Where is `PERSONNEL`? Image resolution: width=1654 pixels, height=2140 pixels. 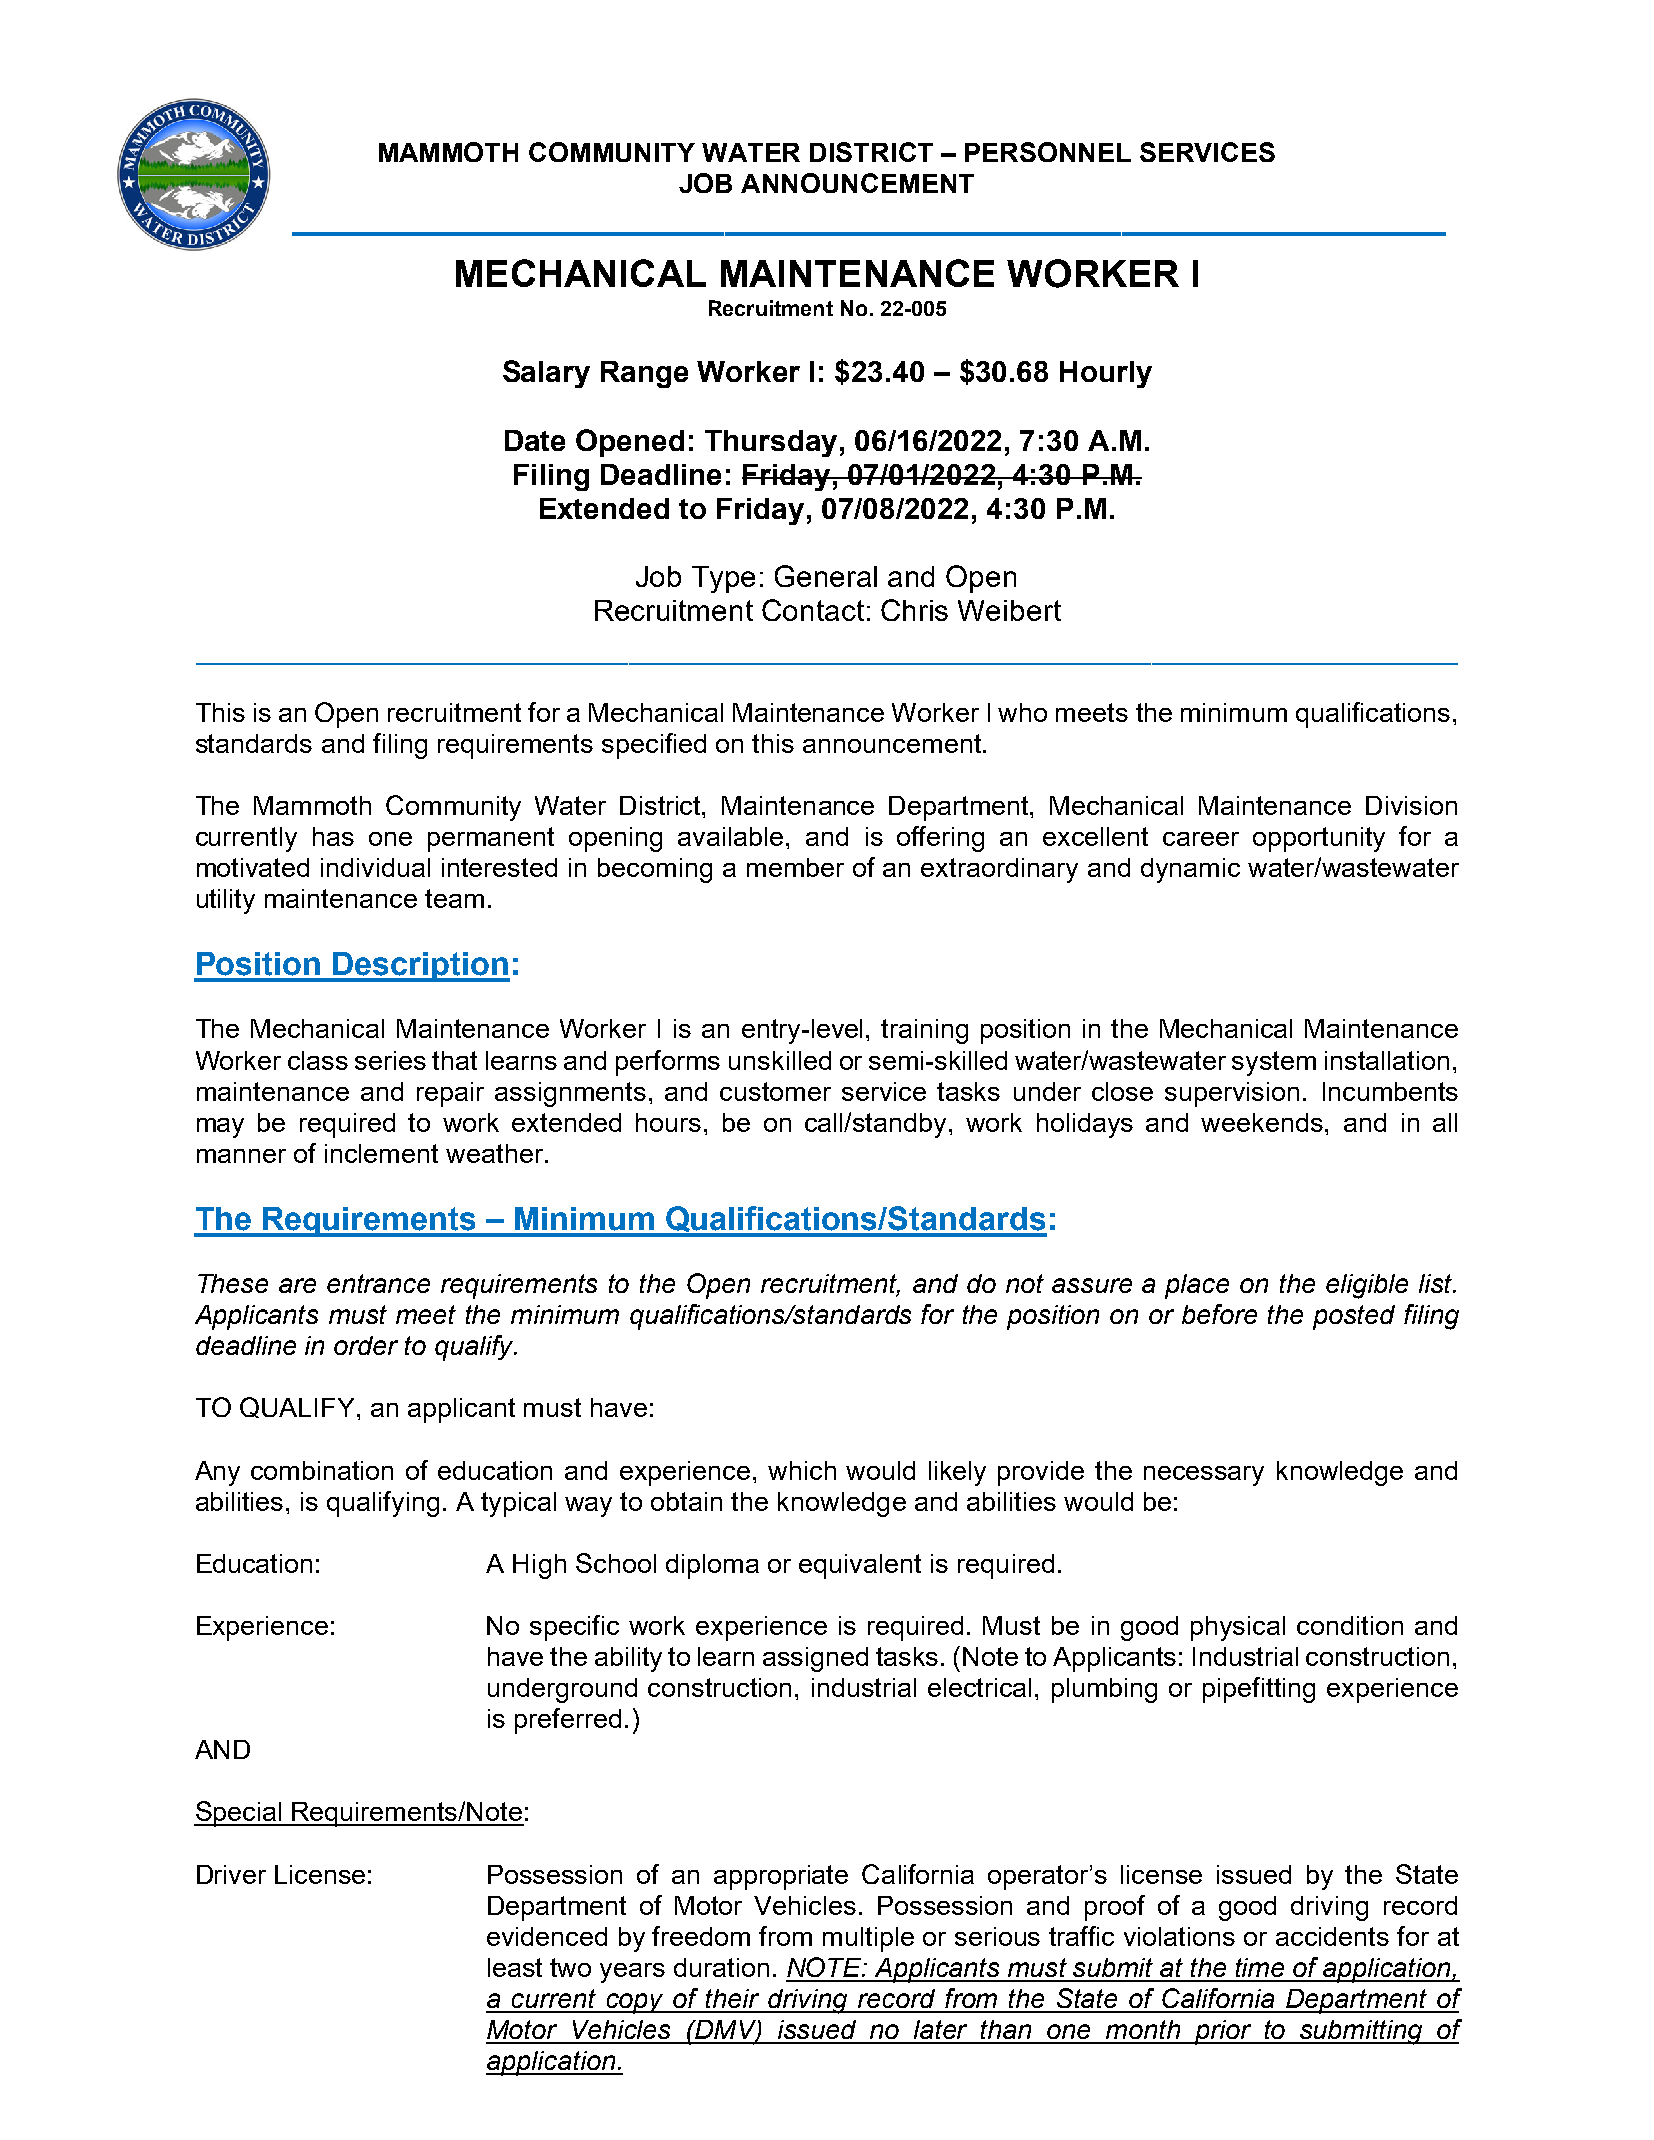 PERSONNEL is located at coordinates (1048, 152).
